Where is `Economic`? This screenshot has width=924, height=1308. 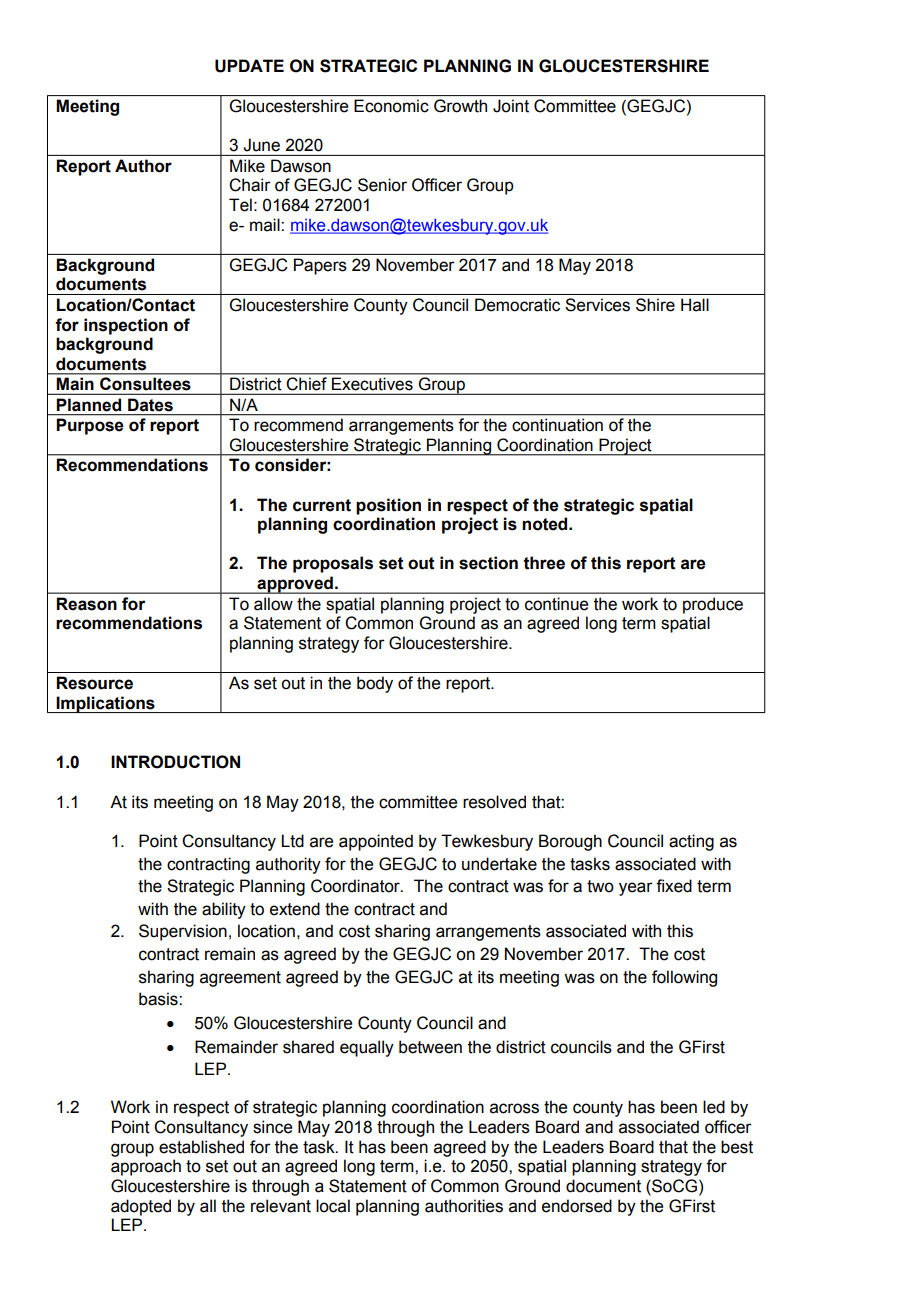 Economic is located at coordinates (391, 106).
